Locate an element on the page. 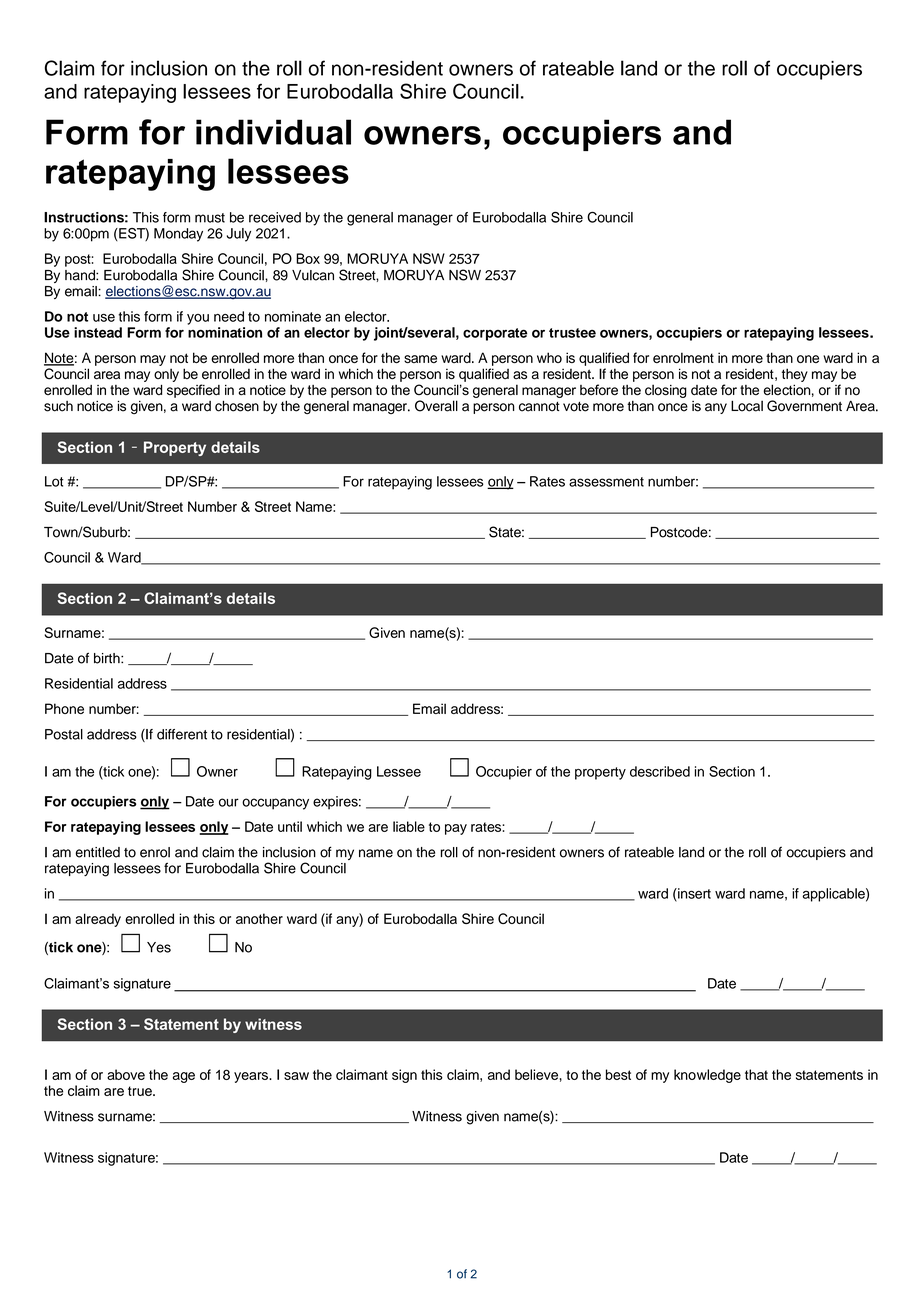 This document has height=1308, width=924. insert is located at coordinates (693, 894).
